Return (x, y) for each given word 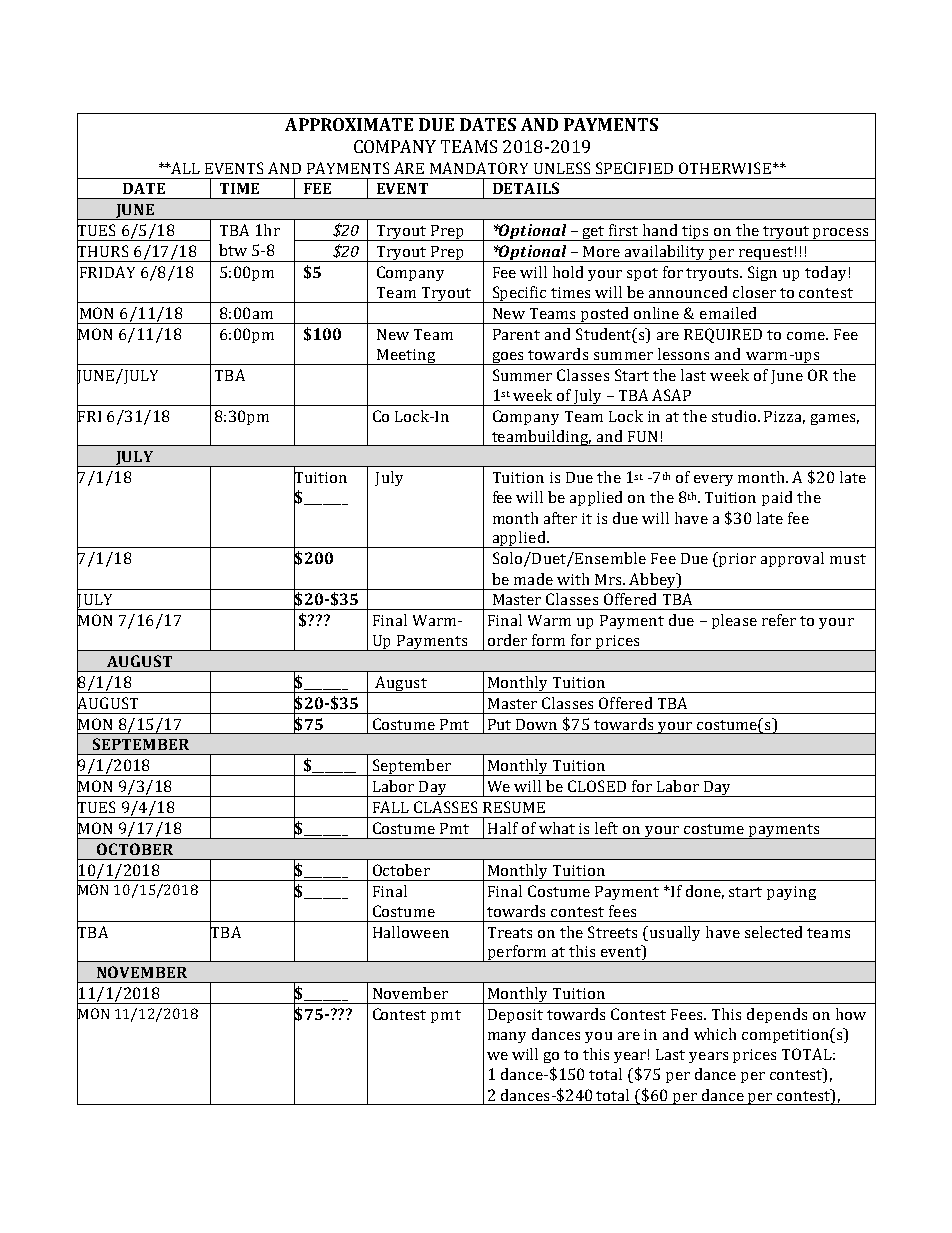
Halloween (411, 932)
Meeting (406, 357)
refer (779, 620)
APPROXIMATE (349, 124)
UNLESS (562, 168)
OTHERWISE (725, 168)
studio (734, 416)
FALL (391, 807)
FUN (642, 436)
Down (536, 724)
